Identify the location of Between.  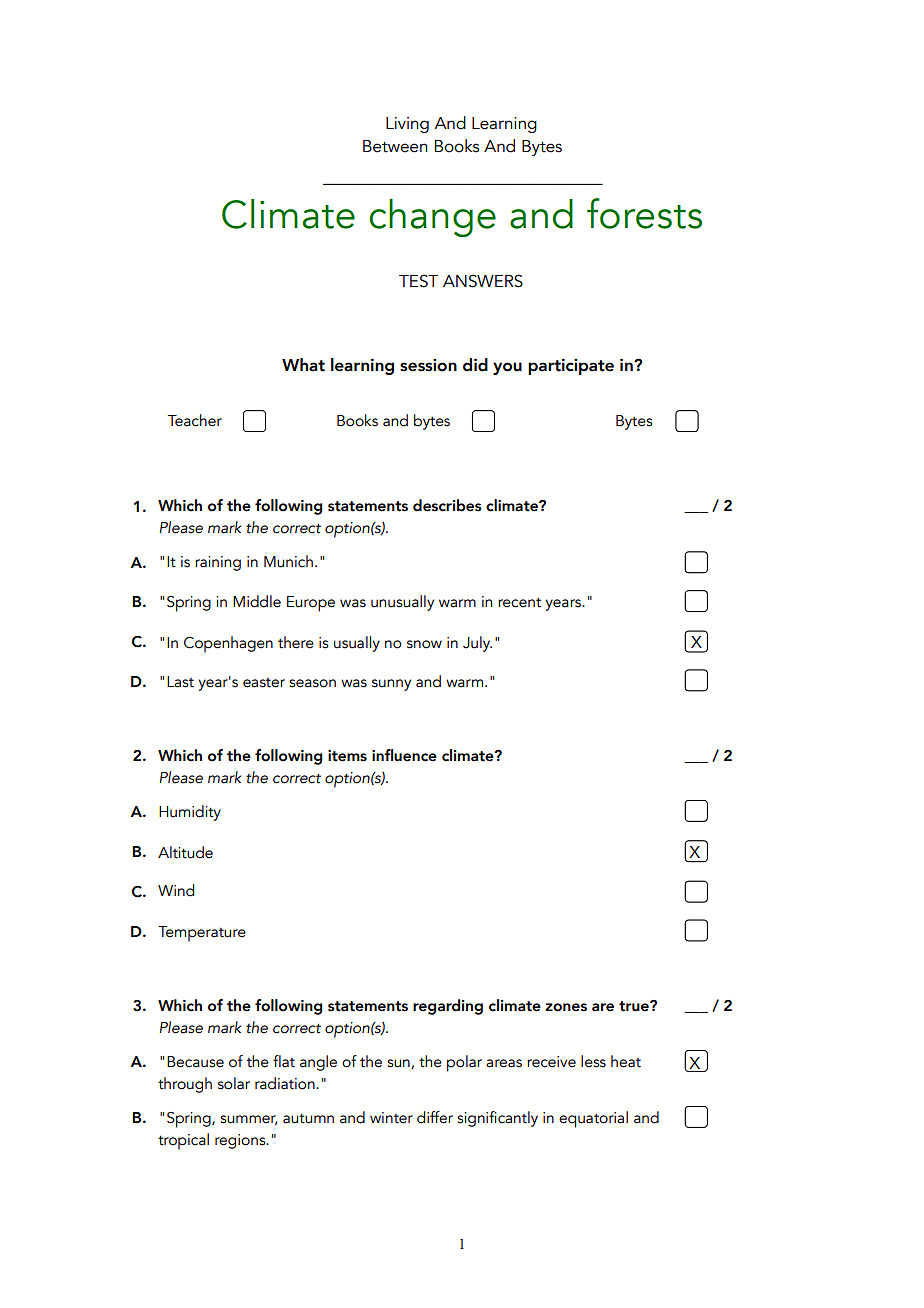
(395, 146).
